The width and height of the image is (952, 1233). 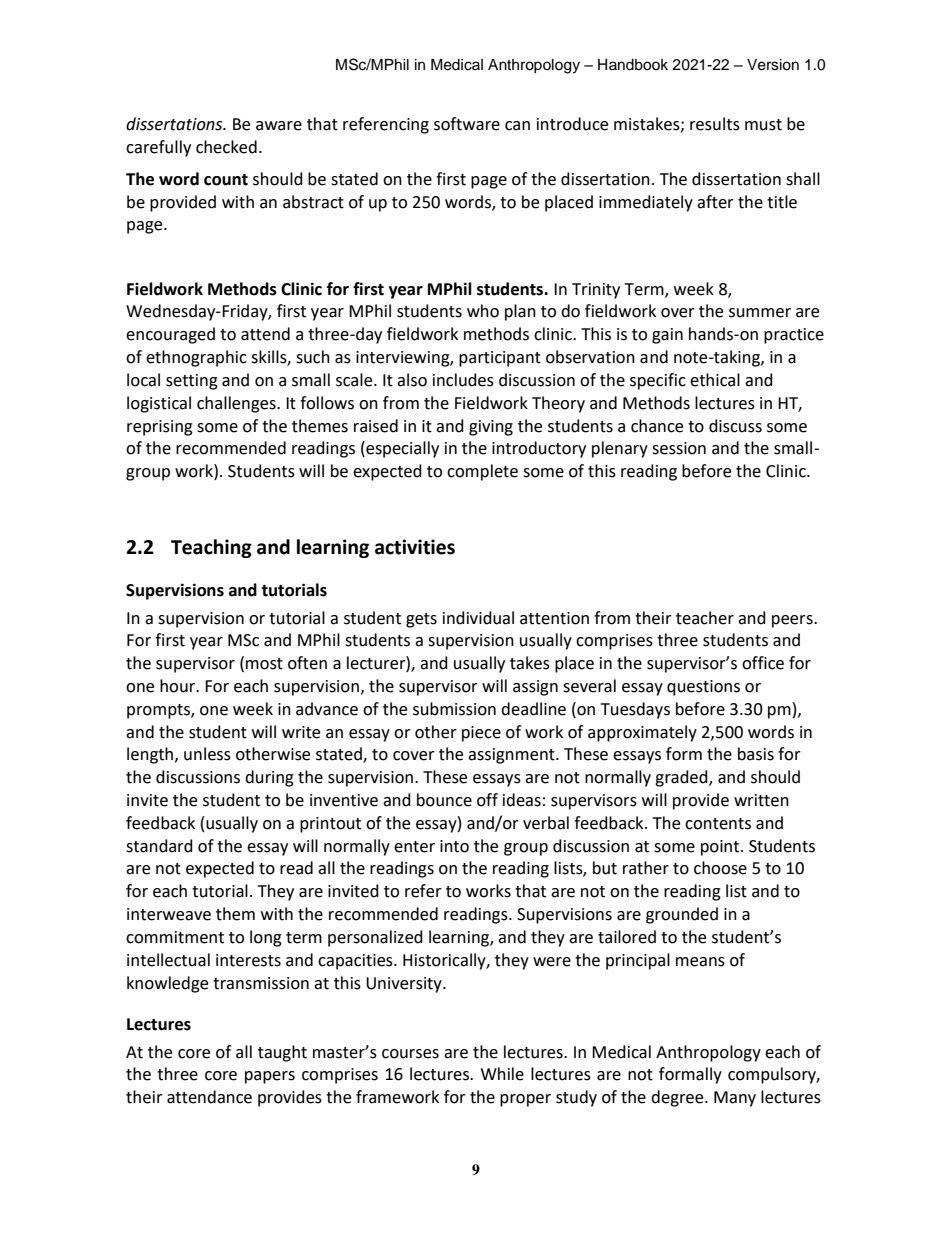 I want to click on contents, so click(x=718, y=824).
